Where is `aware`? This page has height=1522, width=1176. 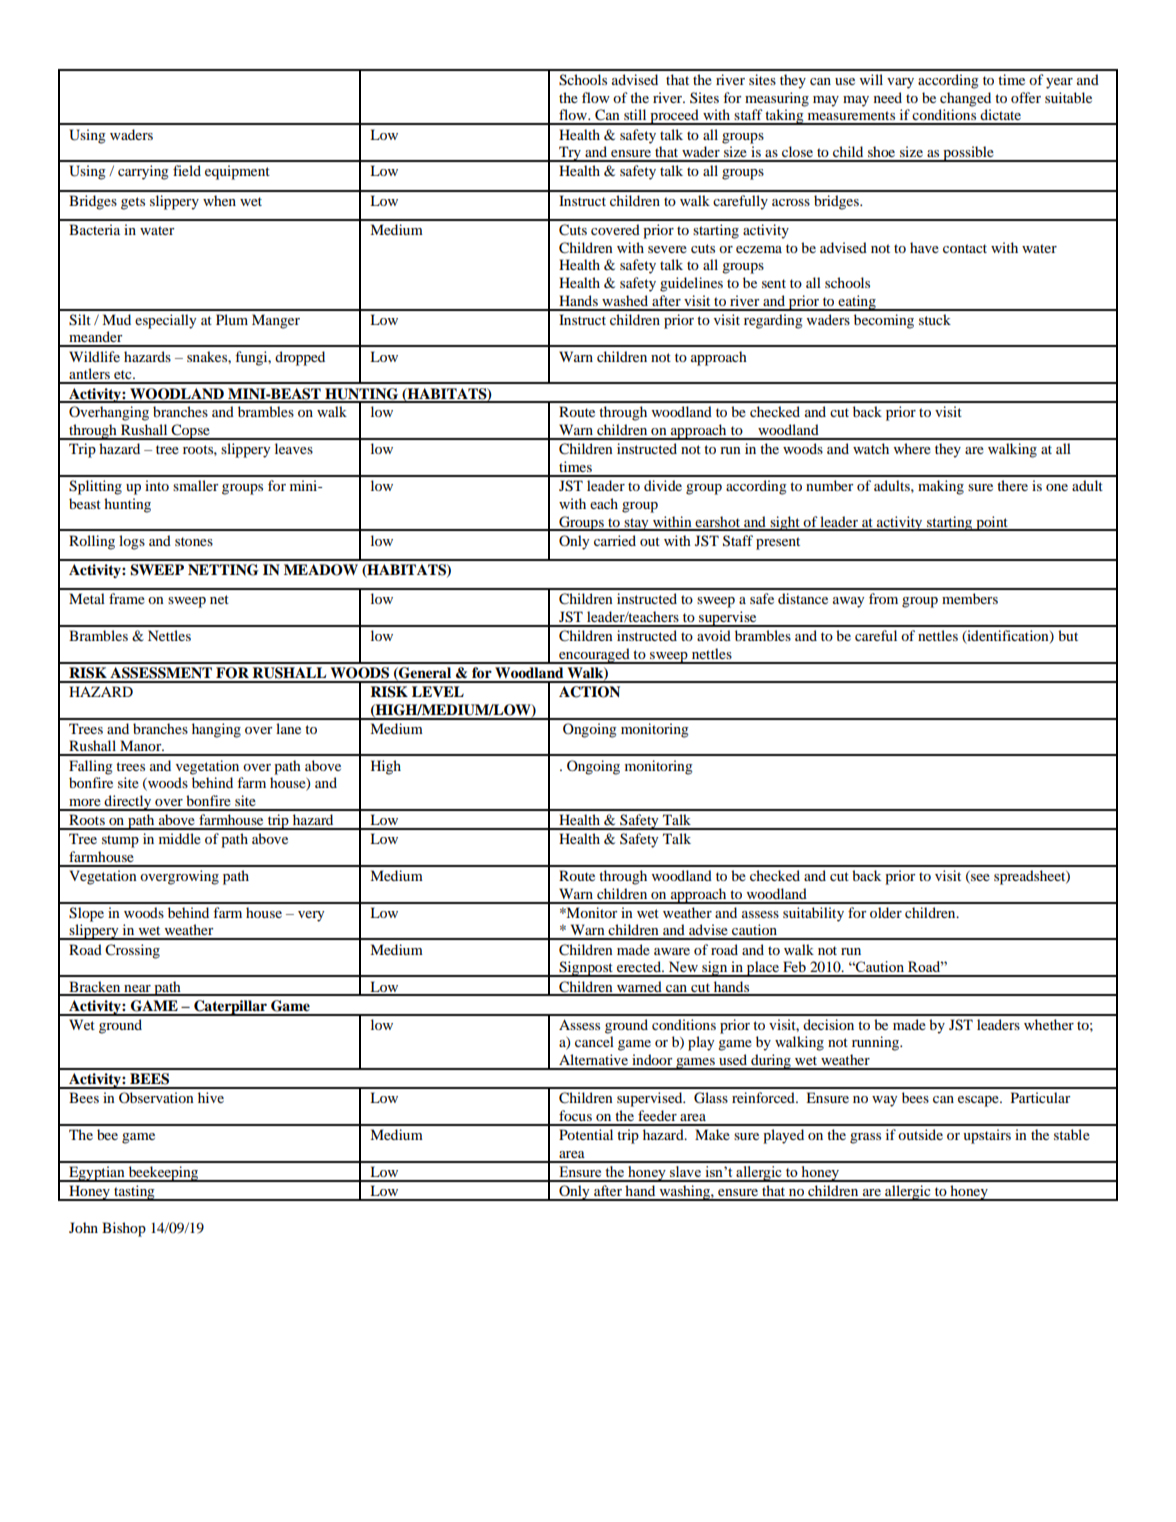 aware is located at coordinates (672, 951).
